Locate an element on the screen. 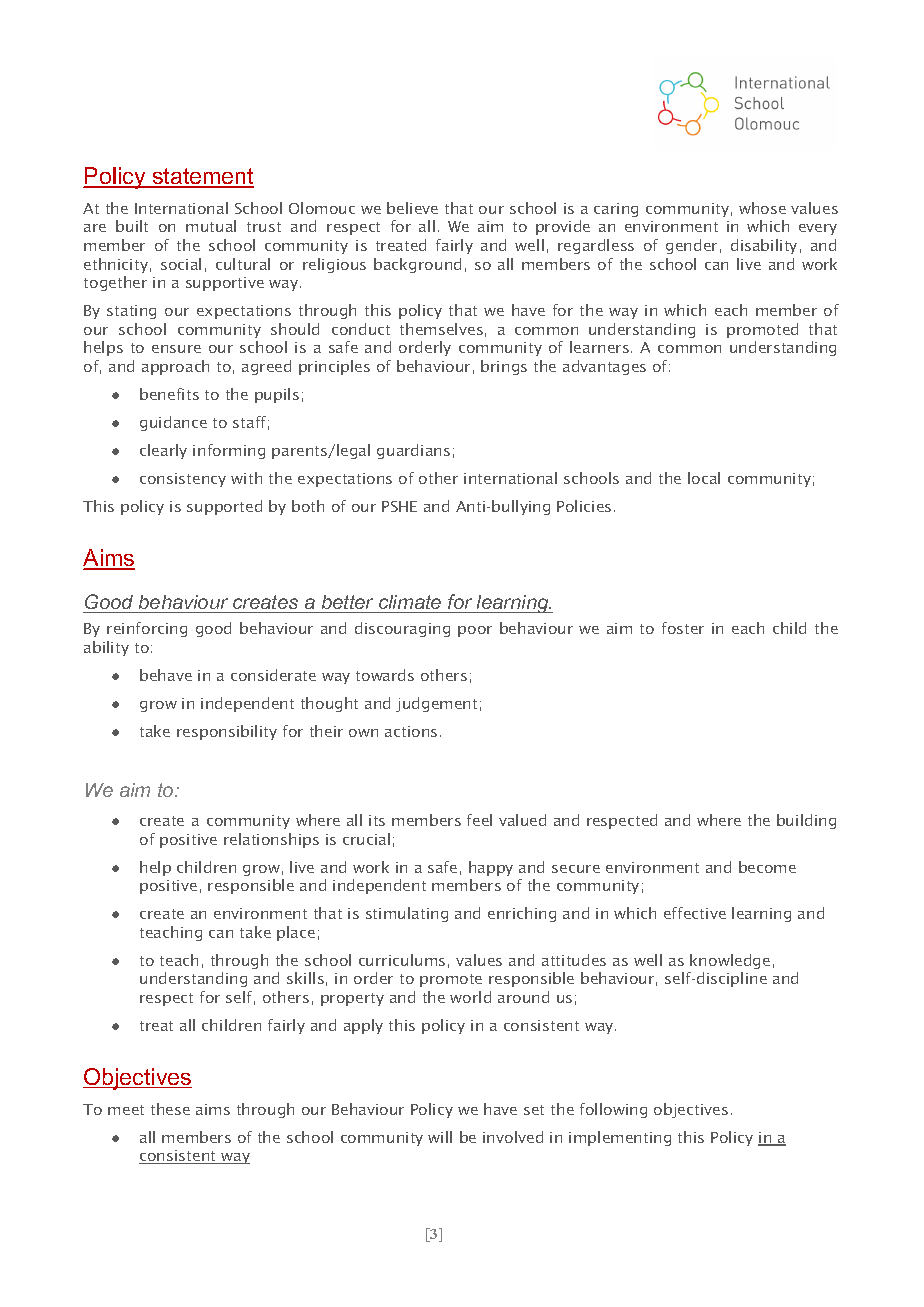  these is located at coordinates (170, 1109).
